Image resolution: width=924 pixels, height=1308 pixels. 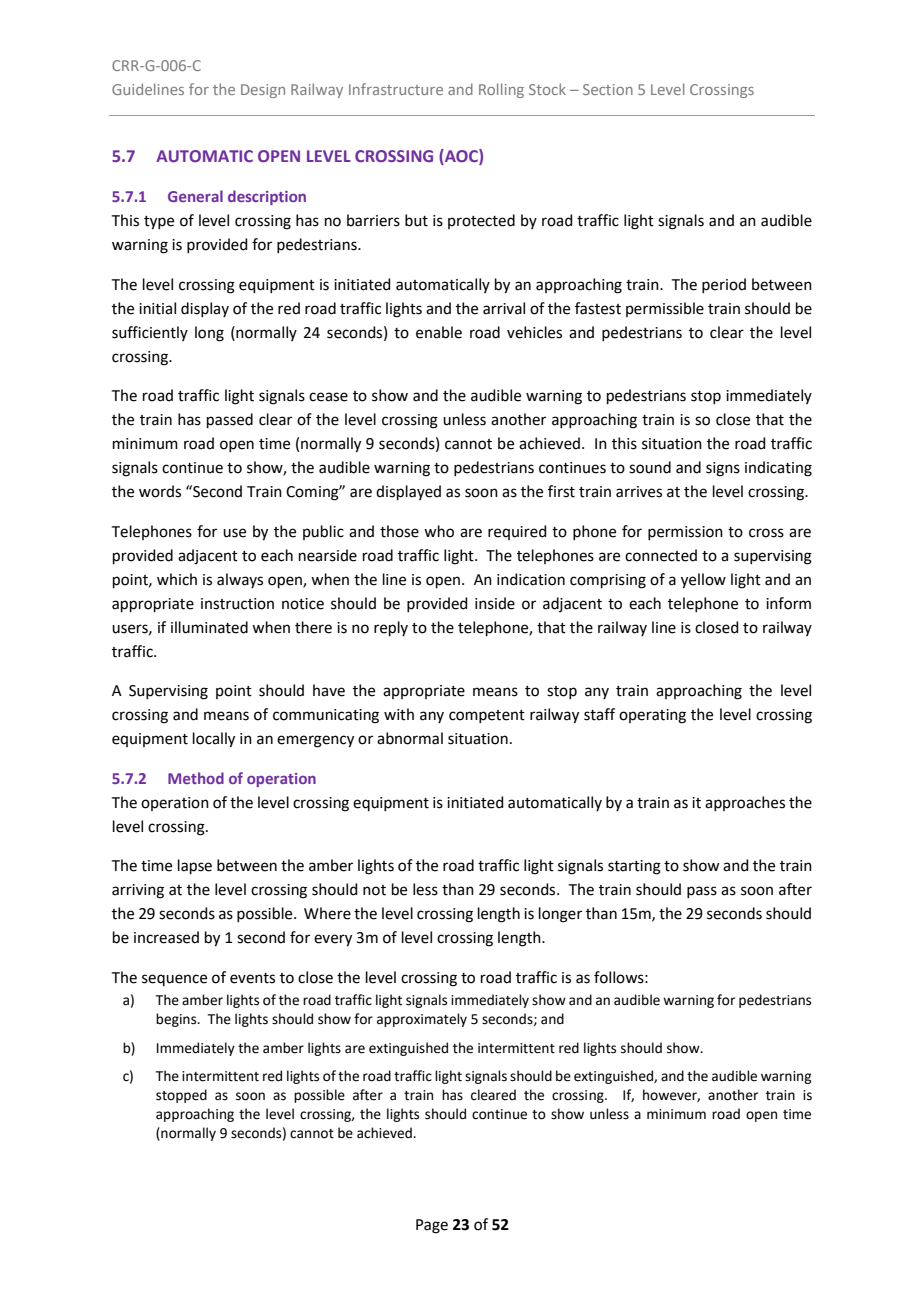 What do you see at coordinates (422, 1020) in the screenshot?
I see `approximately` at bounding box center [422, 1020].
